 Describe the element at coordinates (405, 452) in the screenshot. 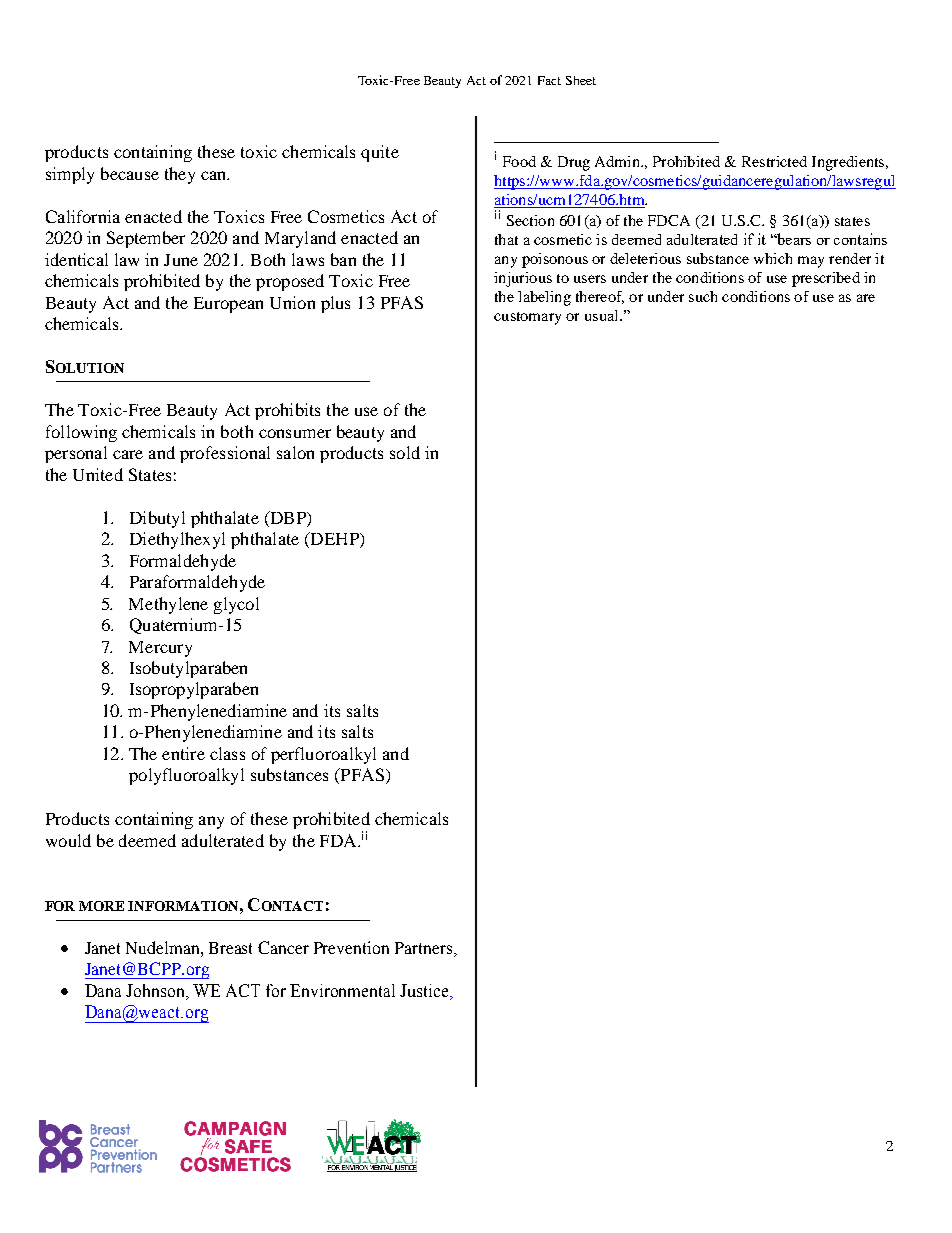

I see `sold` at that location.
